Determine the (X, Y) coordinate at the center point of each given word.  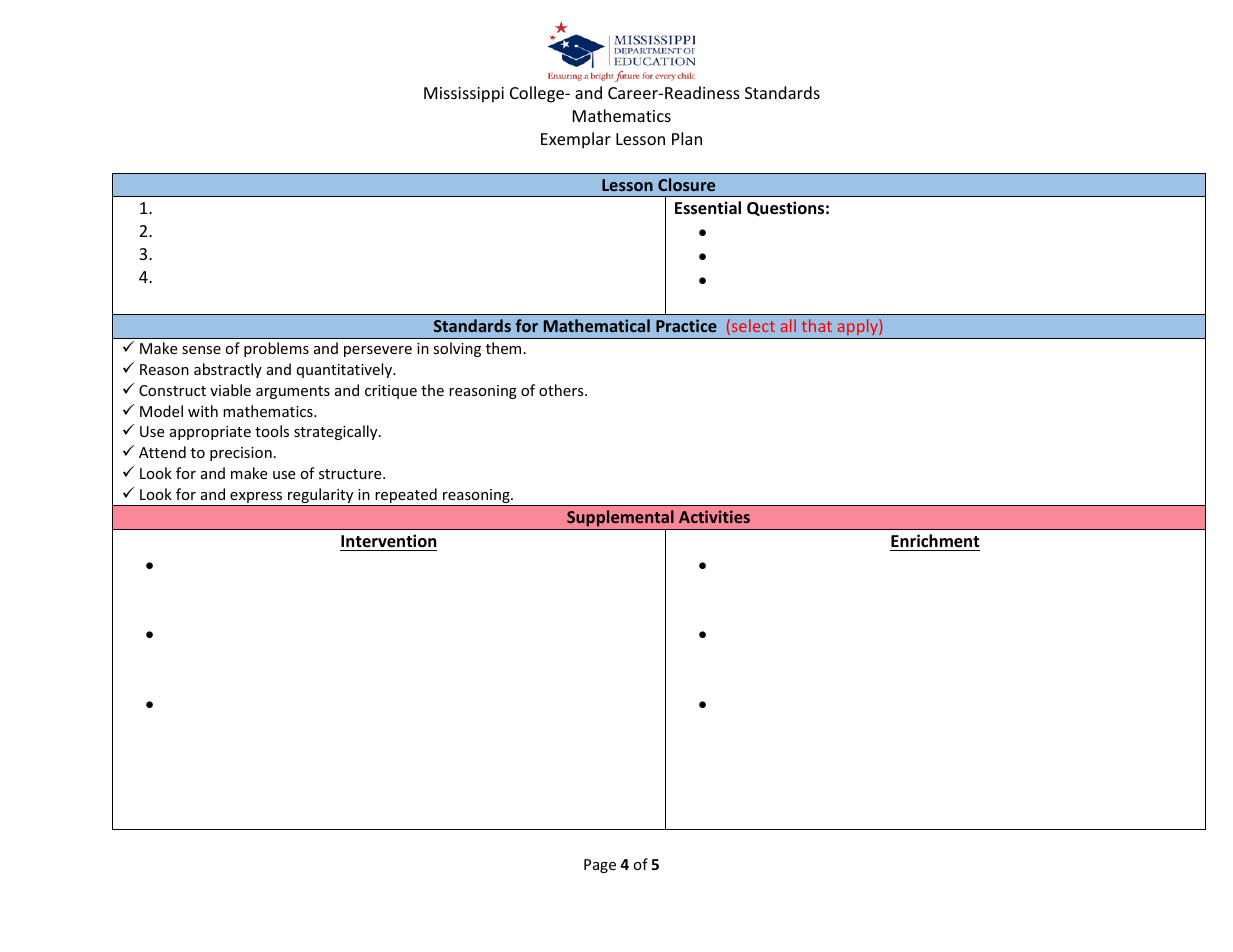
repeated (406, 497)
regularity (321, 497)
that (817, 325)
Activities (714, 516)
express (256, 499)
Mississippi (464, 95)
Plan (687, 138)
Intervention (388, 541)
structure (351, 474)
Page (600, 866)
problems (276, 349)
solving (457, 349)
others (562, 390)
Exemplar (576, 140)
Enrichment (935, 541)
